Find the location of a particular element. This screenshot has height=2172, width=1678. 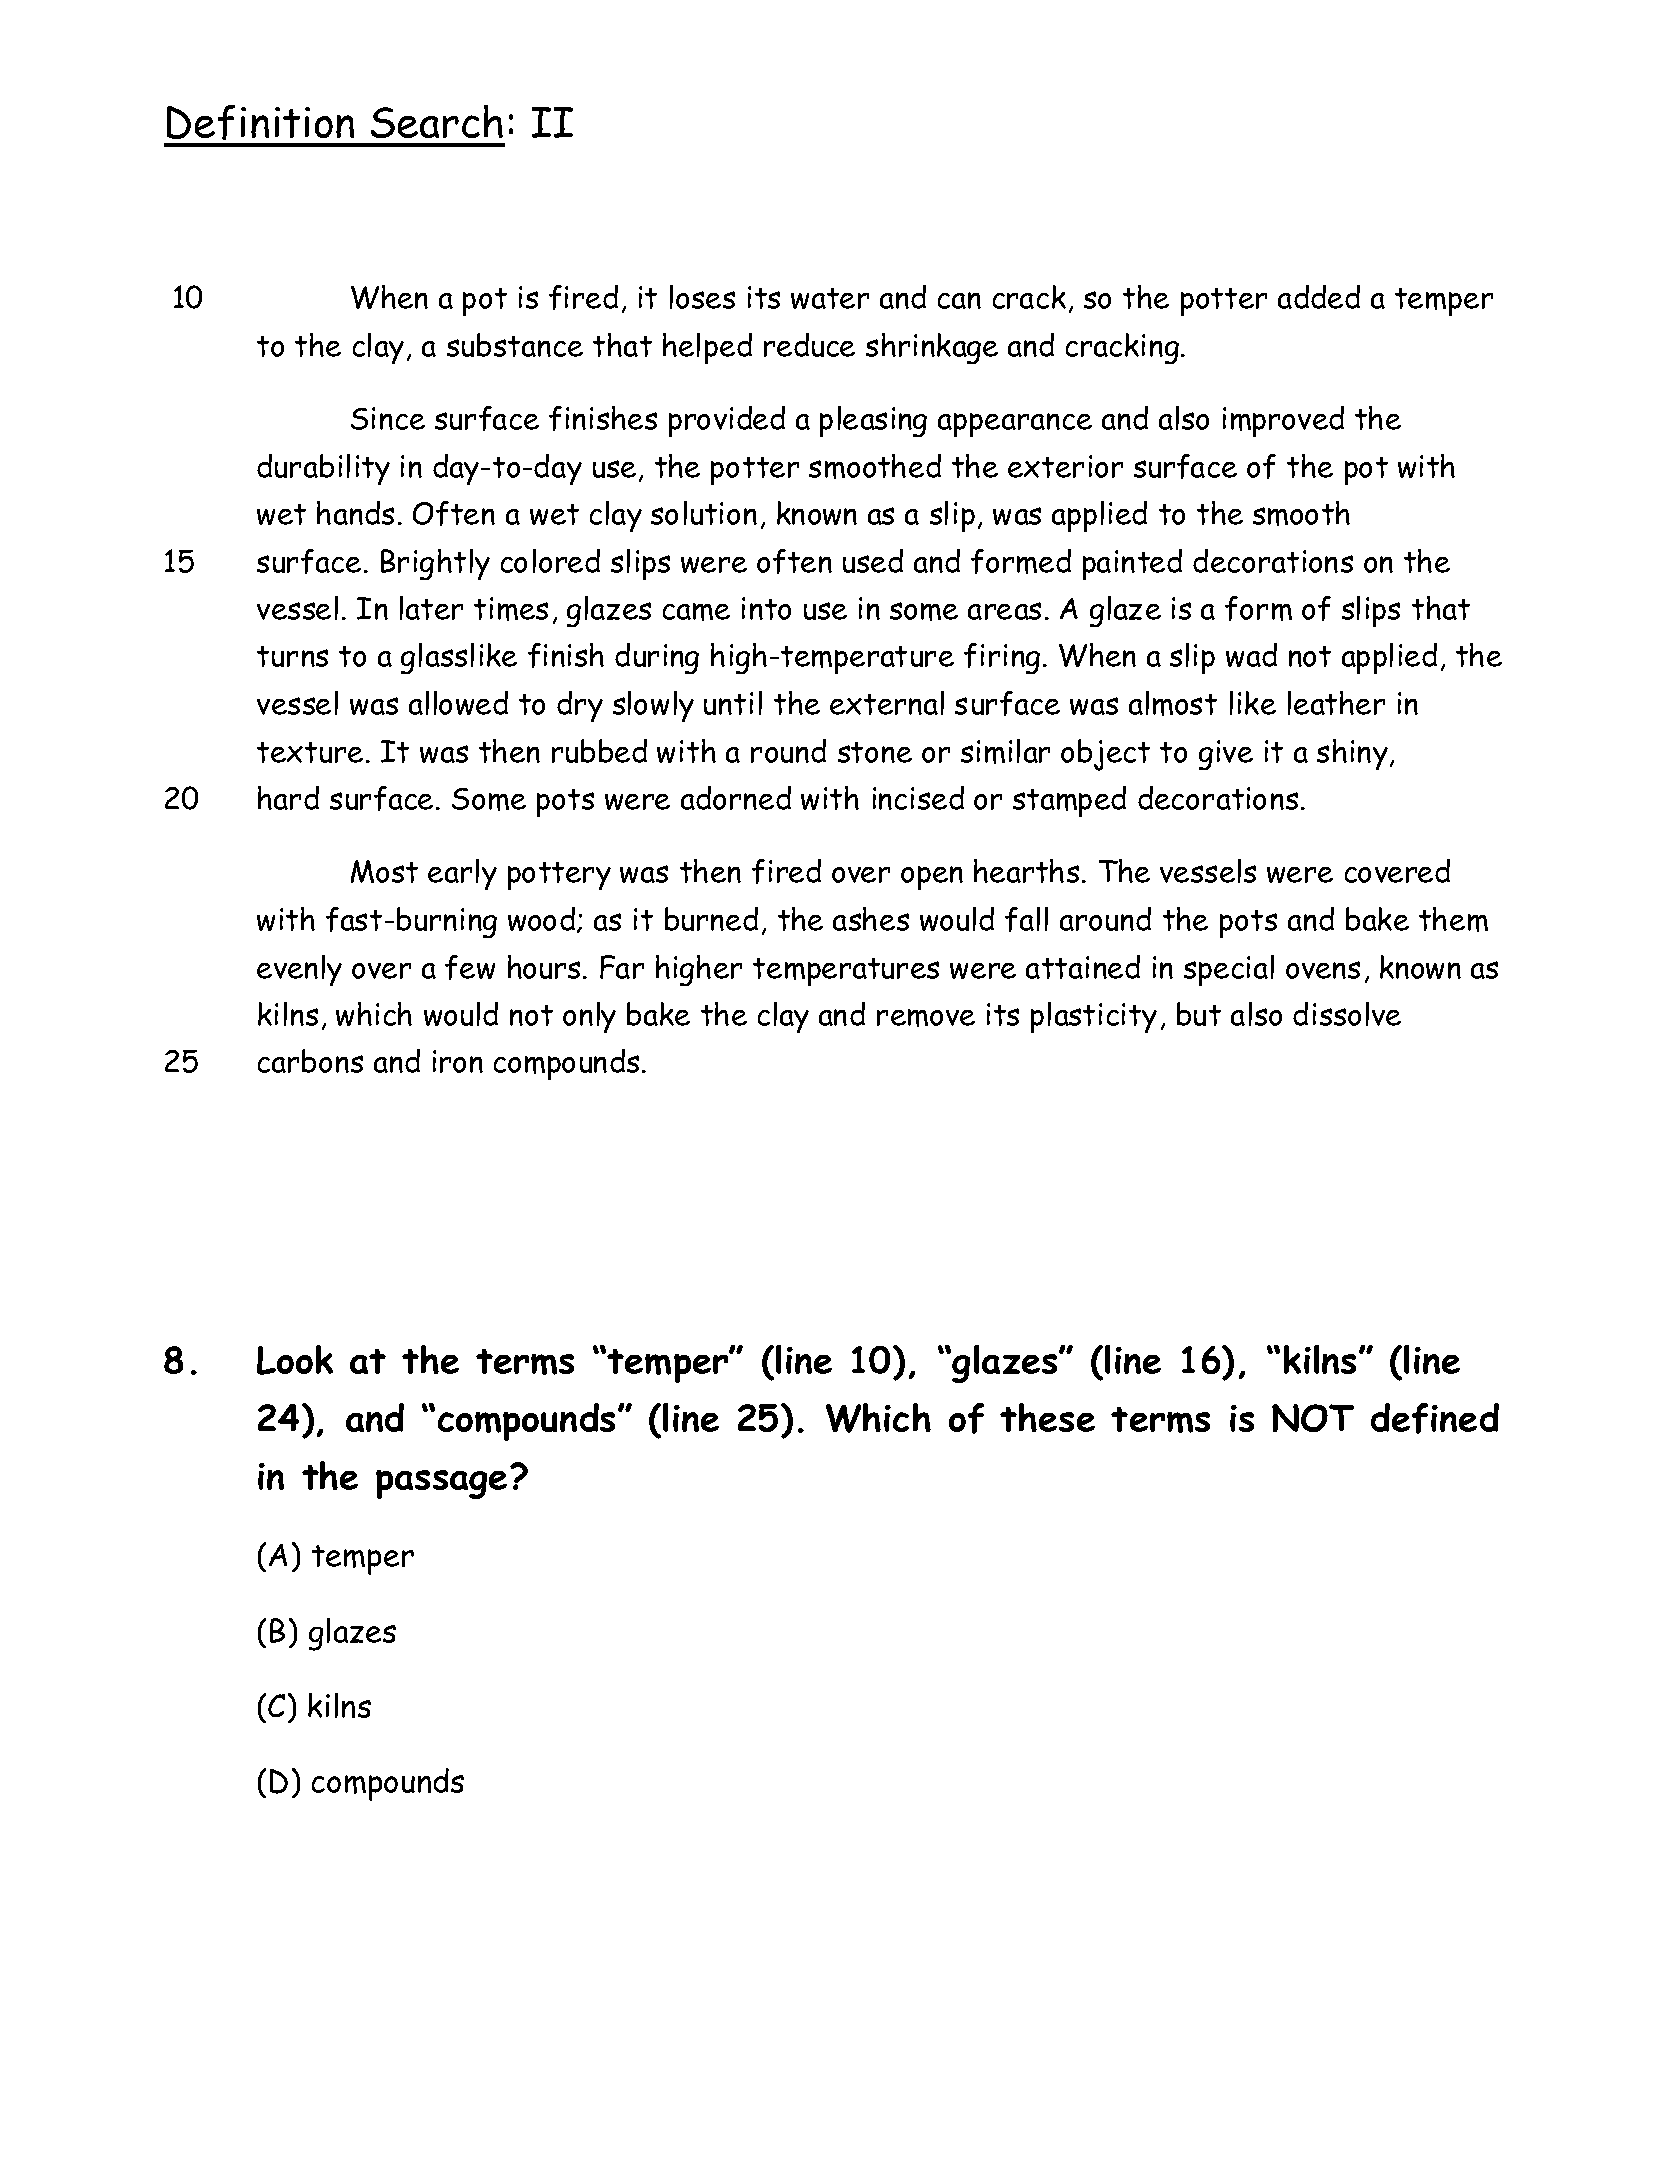

water is located at coordinates (830, 298).
